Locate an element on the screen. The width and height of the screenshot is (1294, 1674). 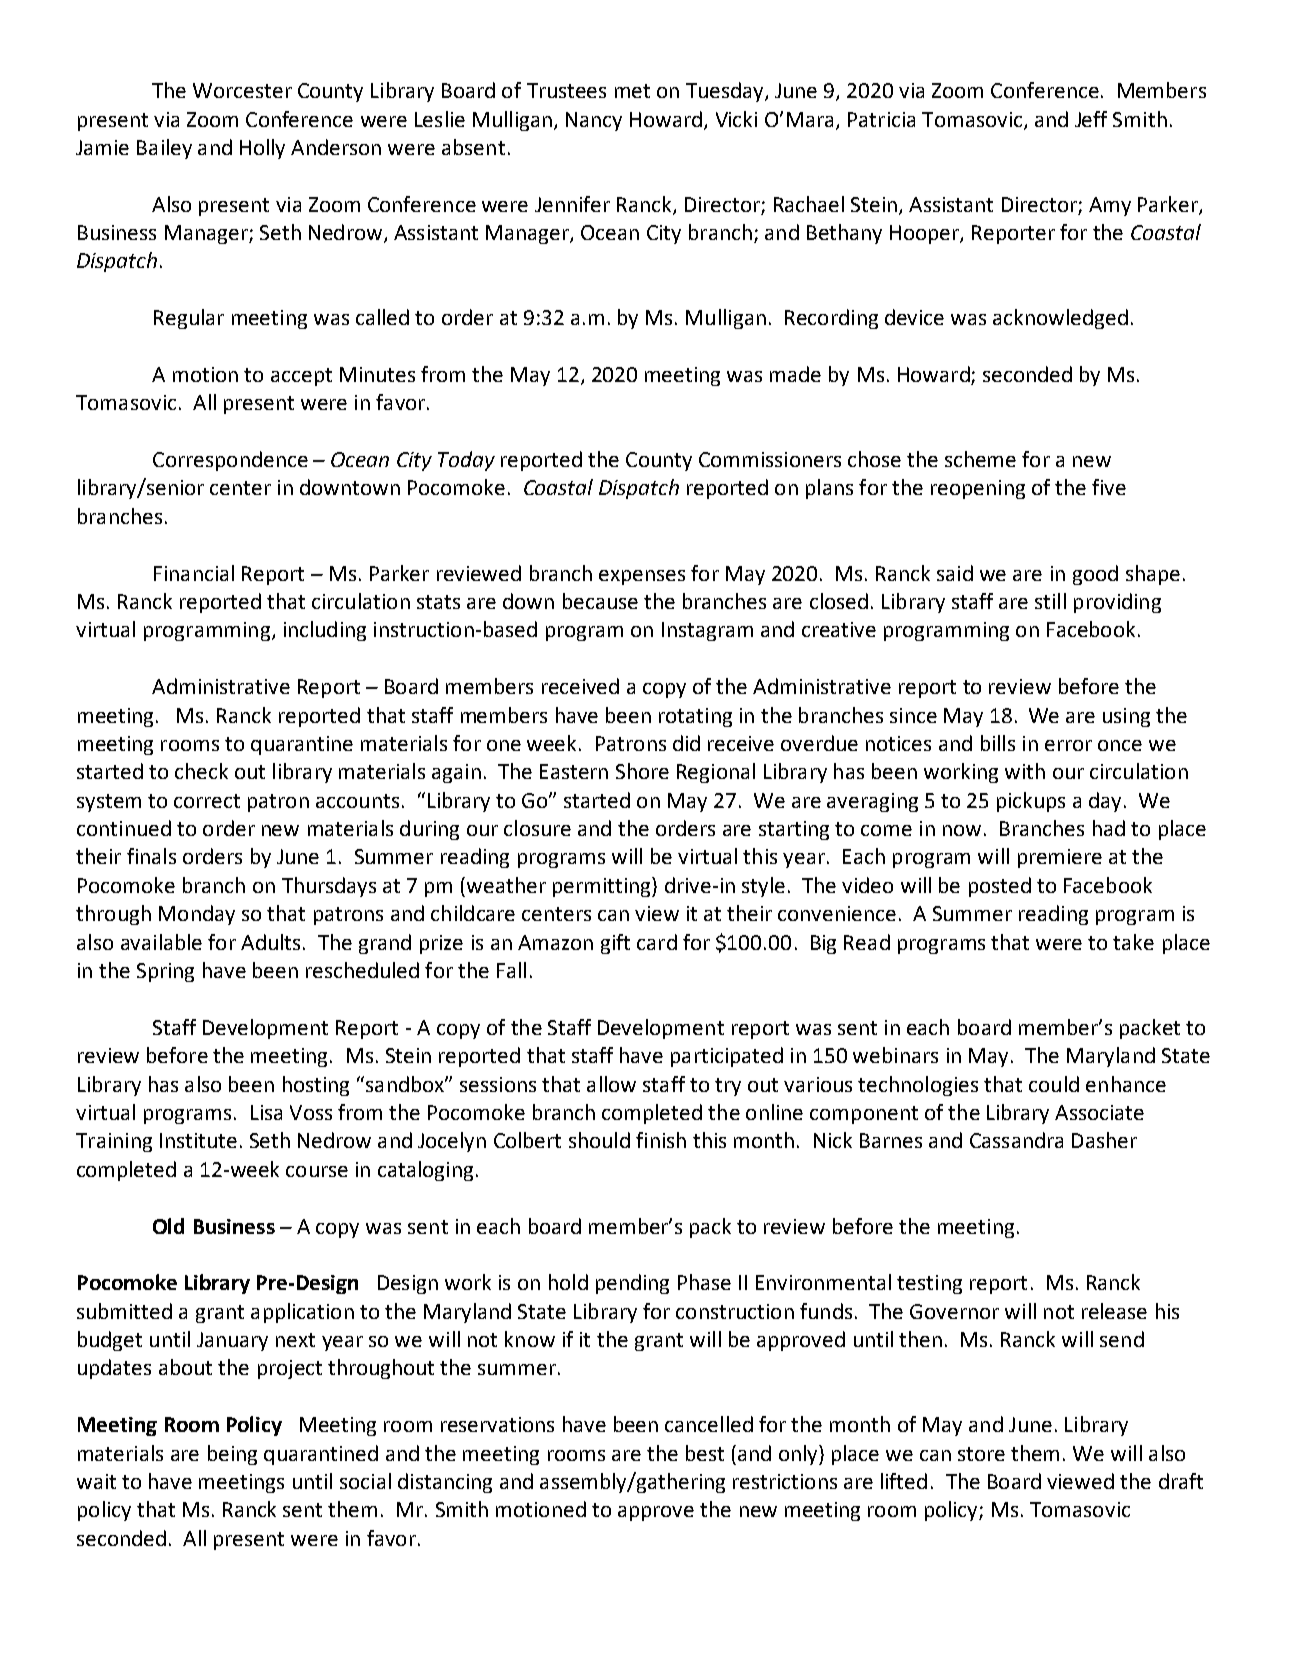
pickups is located at coordinates (1031, 802).
